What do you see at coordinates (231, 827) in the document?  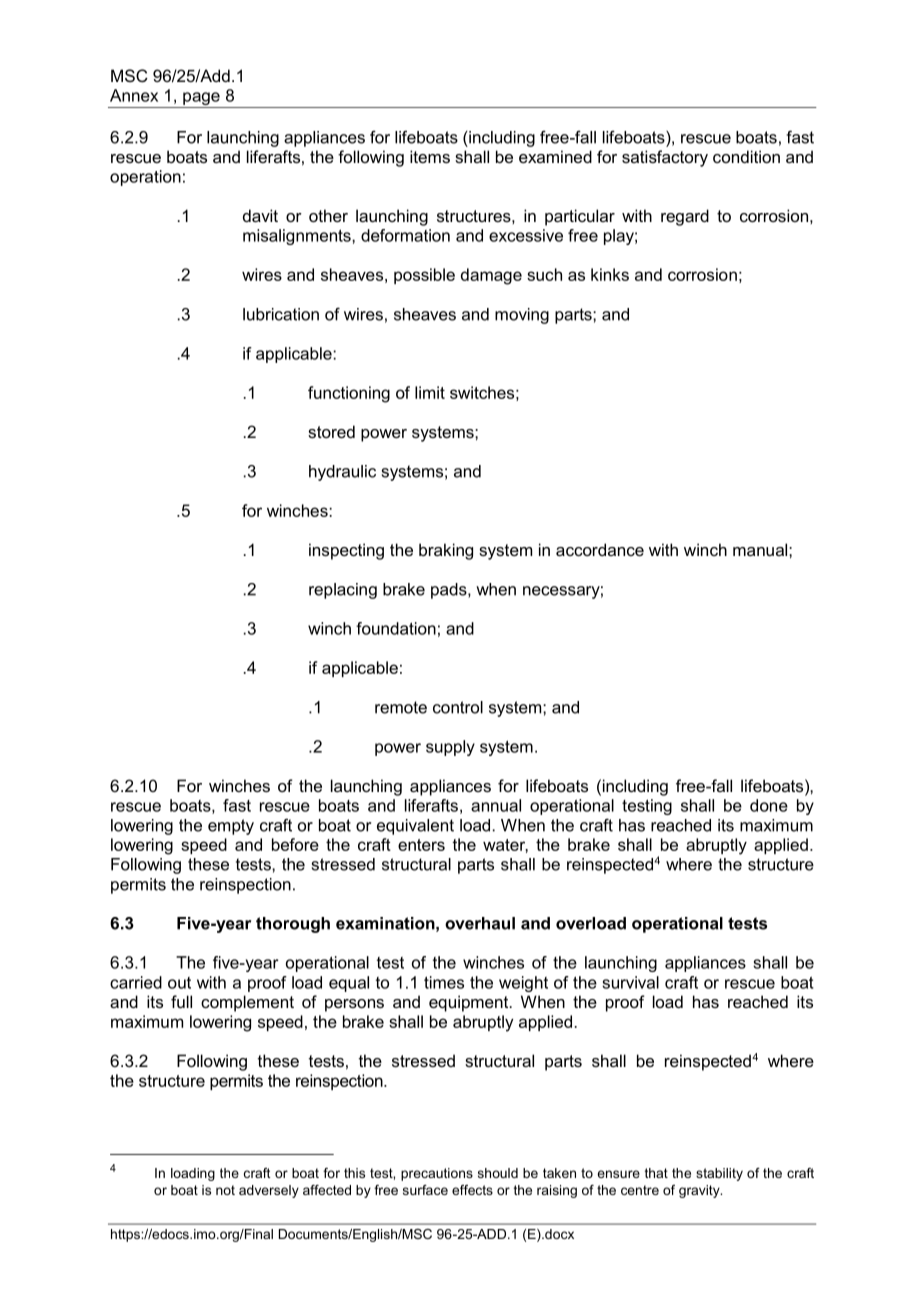 I see `empty` at bounding box center [231, 827].
